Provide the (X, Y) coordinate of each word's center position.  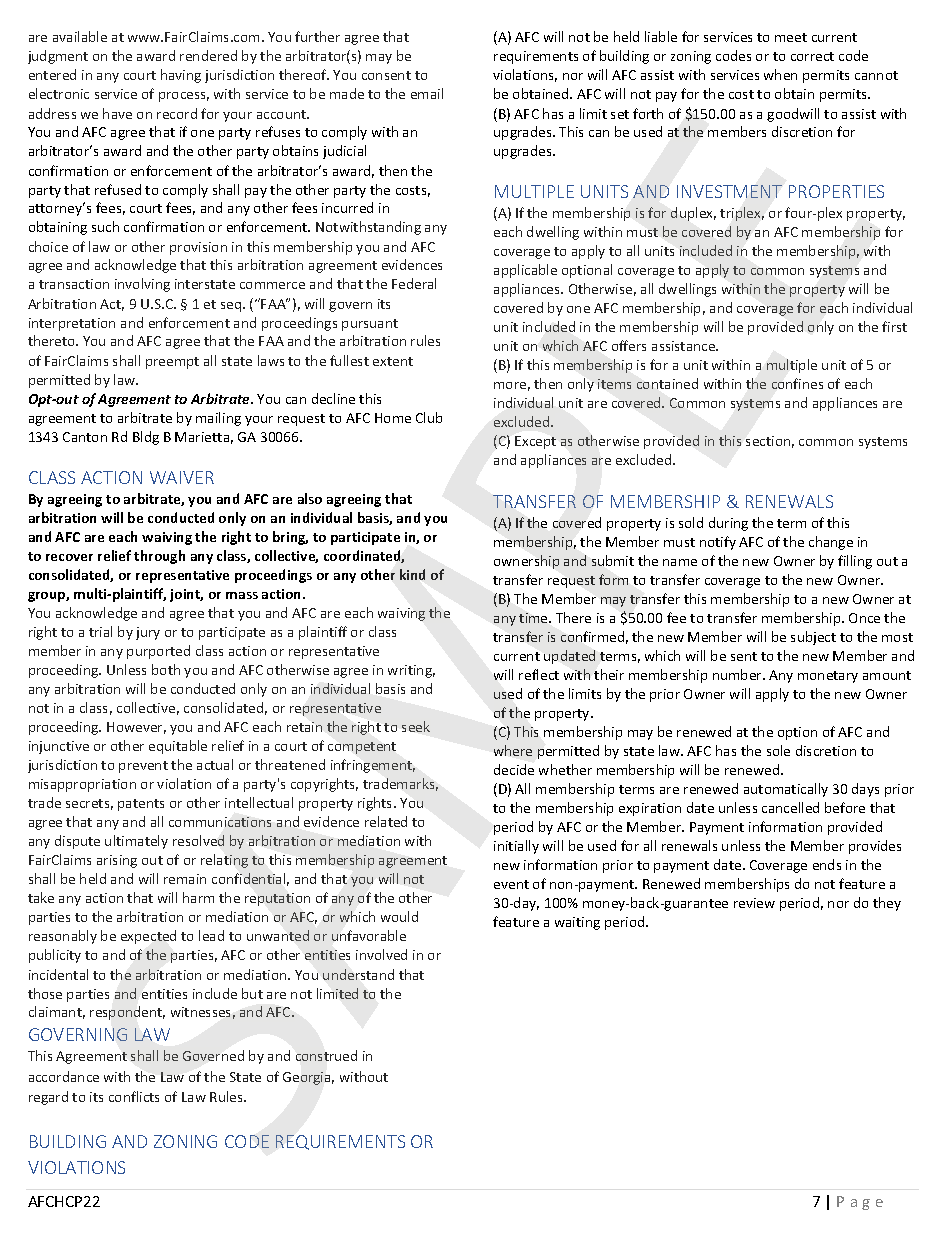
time (534, 618)
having (181, 76)
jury (148, 633)
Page (860, 1203)
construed (326, 1055)
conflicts (134, 1096)
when (780, 74)
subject (813, 638)
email (427, 93)
